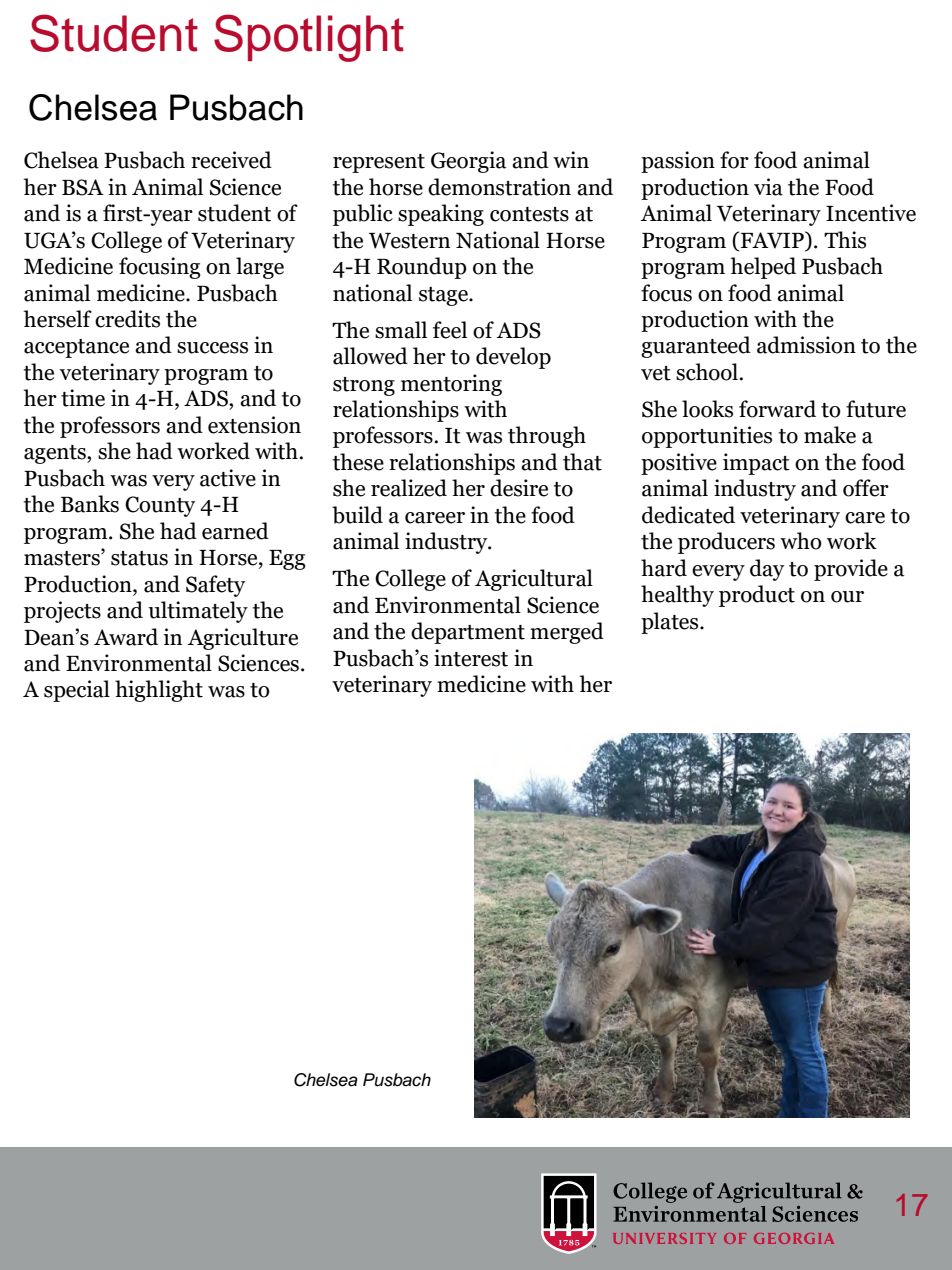 This screenshot has height=1270, width=952. What do you see at coordinates (806, 345) in the screenshot?
I see `admission` at bounding box center [806, 345].
